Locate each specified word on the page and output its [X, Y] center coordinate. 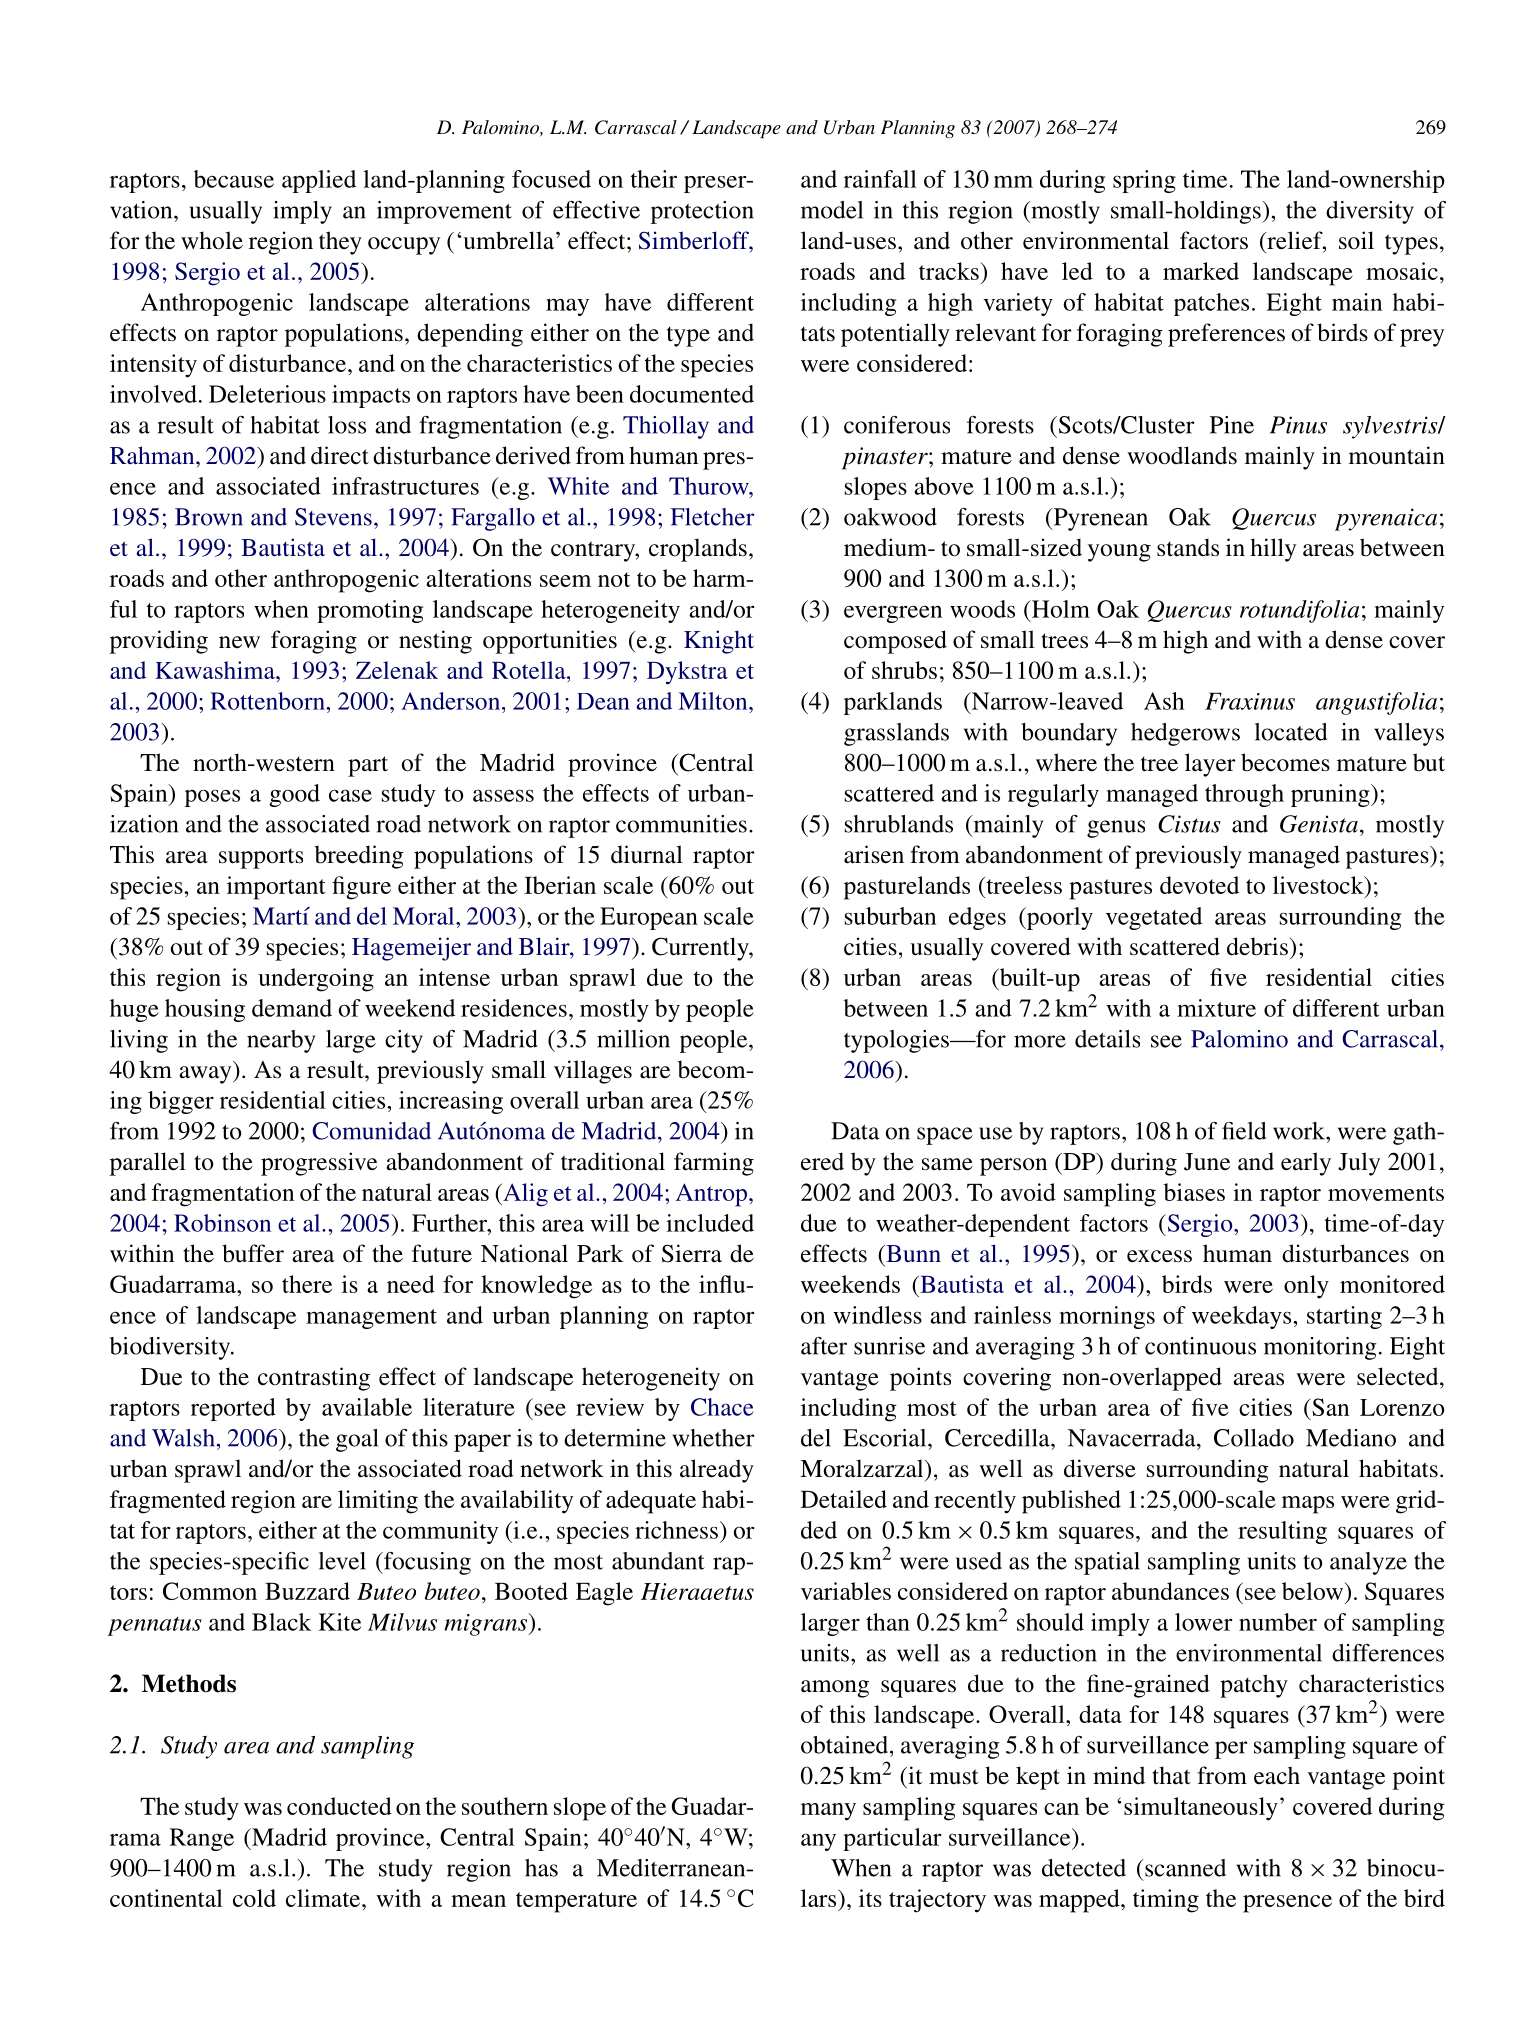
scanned [1184, 1868]
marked [1201, 271]
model [832, 210]
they [340, 243]
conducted [339, 1806]
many [828, 1812]
